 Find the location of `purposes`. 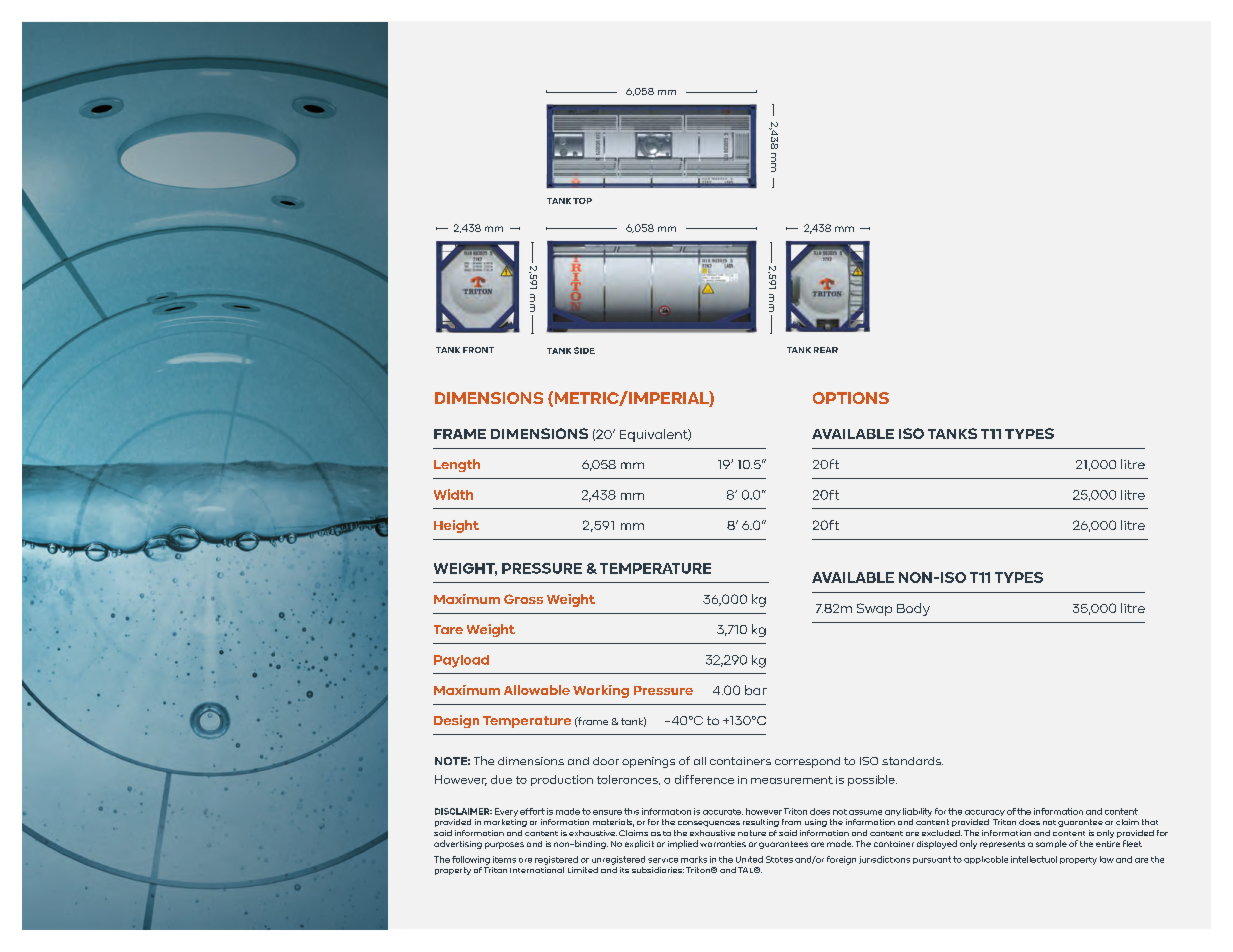

purposes is located at coordinates (504, 845).
